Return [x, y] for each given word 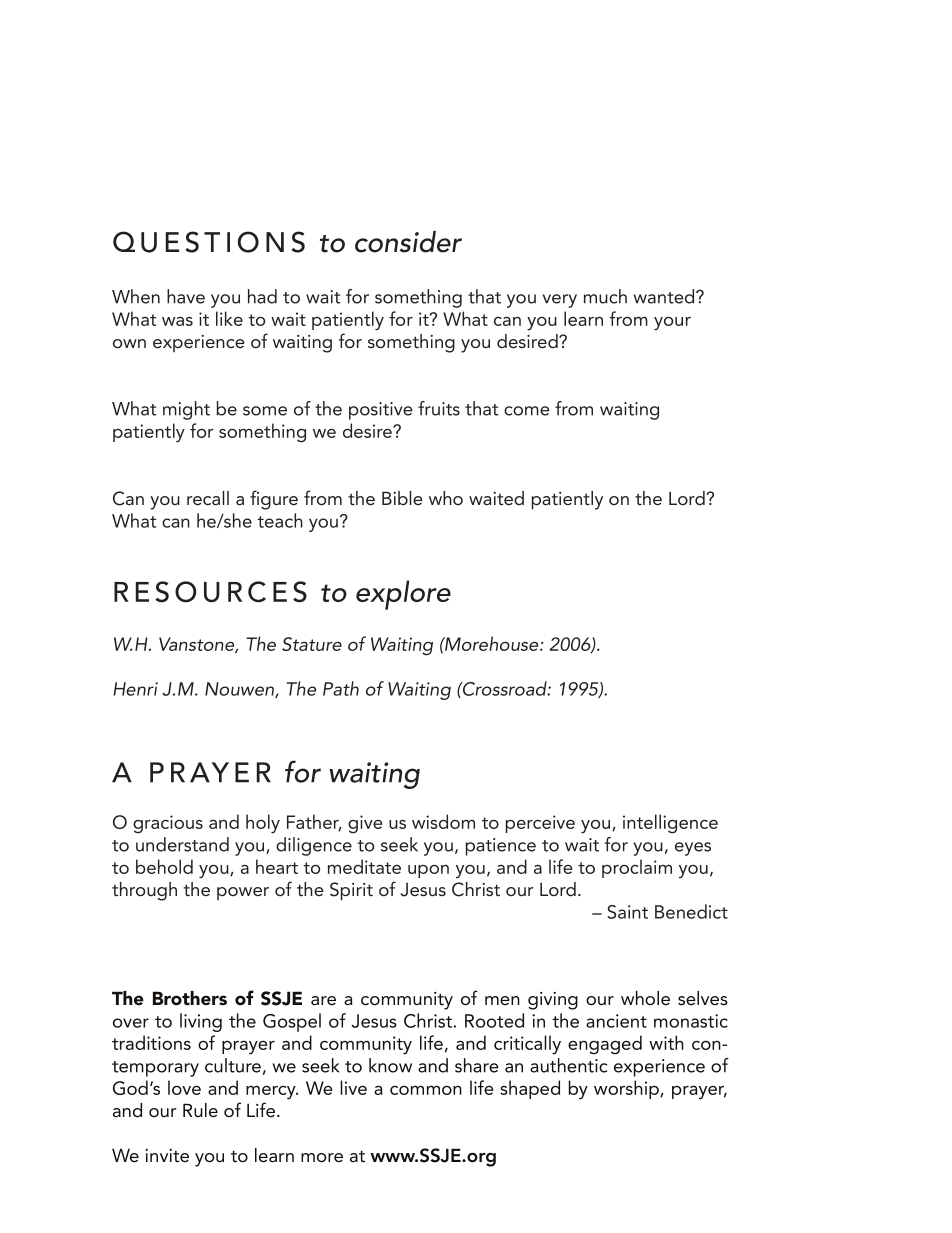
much [605, 296]
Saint [627, 912]
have [186, 296]
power [243, 893]
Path [341, 688]
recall [208, 498]
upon [428, 871]
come [527, 411]
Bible [402, 498]
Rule [200, 1110]
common [426, 1090]
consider [408, 242]
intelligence [670, 824]
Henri [135, 689]
